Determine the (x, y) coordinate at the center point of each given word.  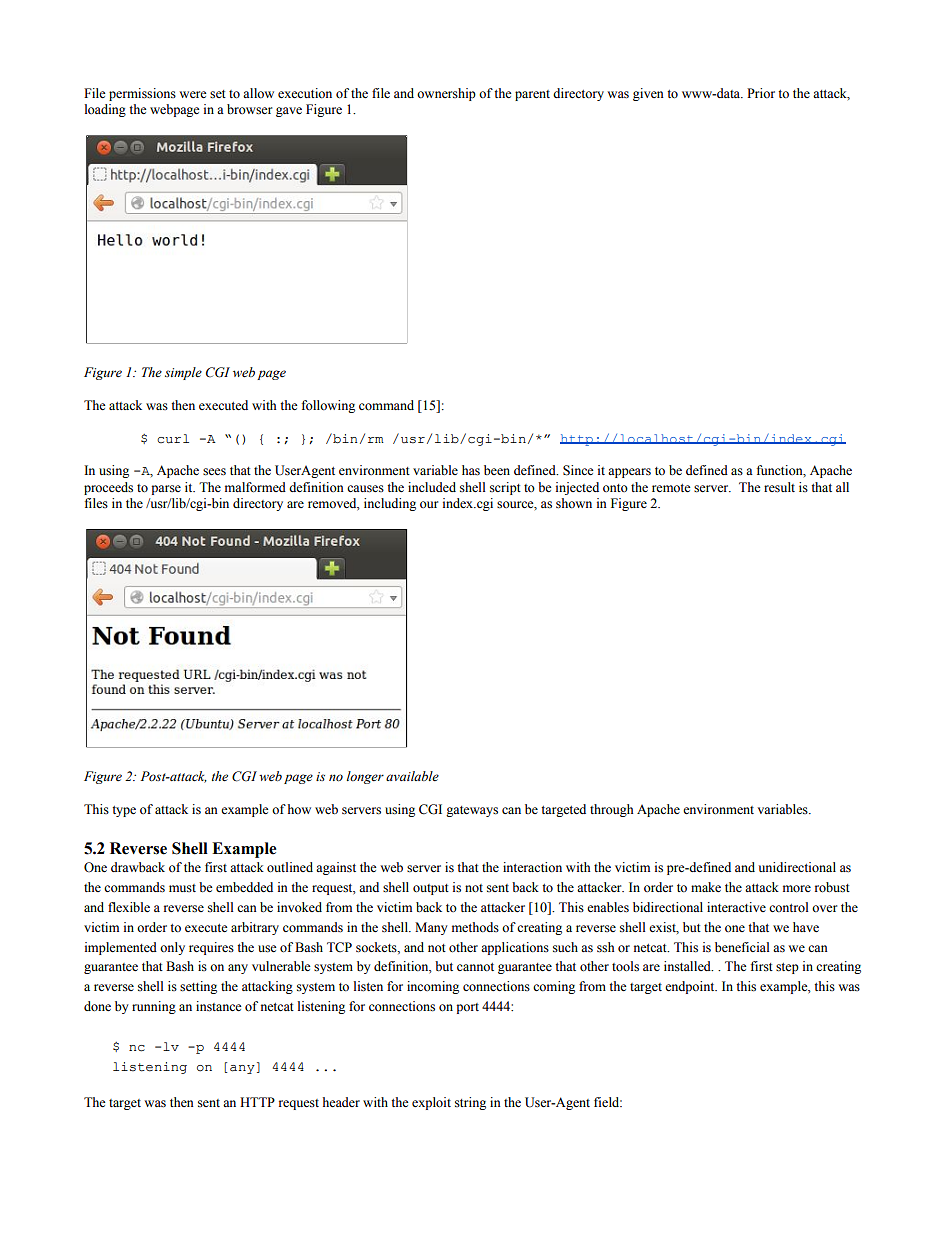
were (193, 94)
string (470, 1103)
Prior (761, 93)
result (779, 487)
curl (173, 439)
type (124, 811)
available (412, 776)
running (154, 1007)
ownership (446, 94)
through (612, 810)
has (471, 470)
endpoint (691, 987)
